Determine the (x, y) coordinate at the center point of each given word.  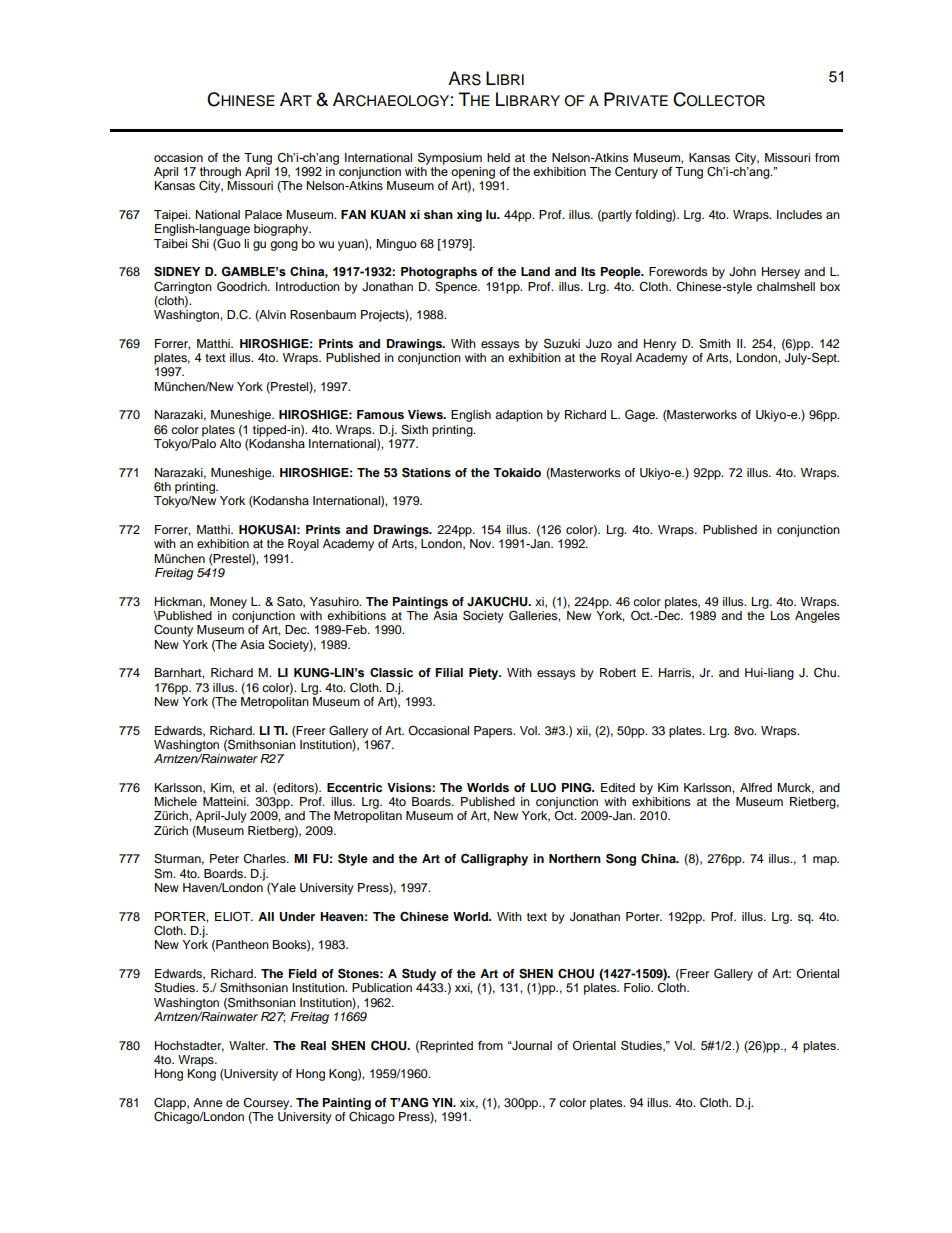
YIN (443, 1102)
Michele (175, 801)
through (220, 173)
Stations (426, 472)
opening (473, 173)
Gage (641, 415)
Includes (799, 214)
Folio (638, 987)
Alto (230, 443)
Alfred (756, 787)
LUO (543, 788)
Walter (248, 1045)
